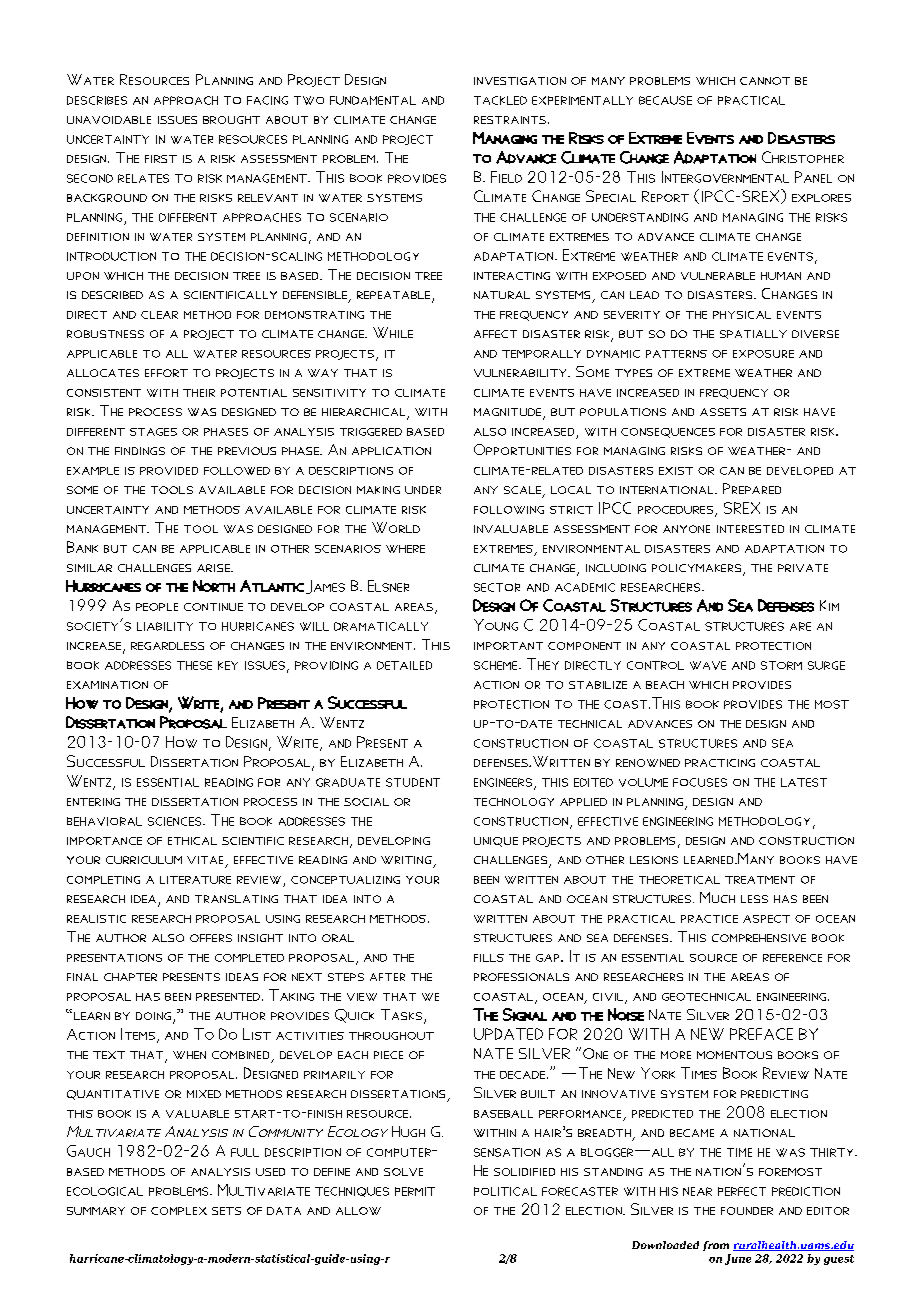  I want to click on following, so click(509, 510).
